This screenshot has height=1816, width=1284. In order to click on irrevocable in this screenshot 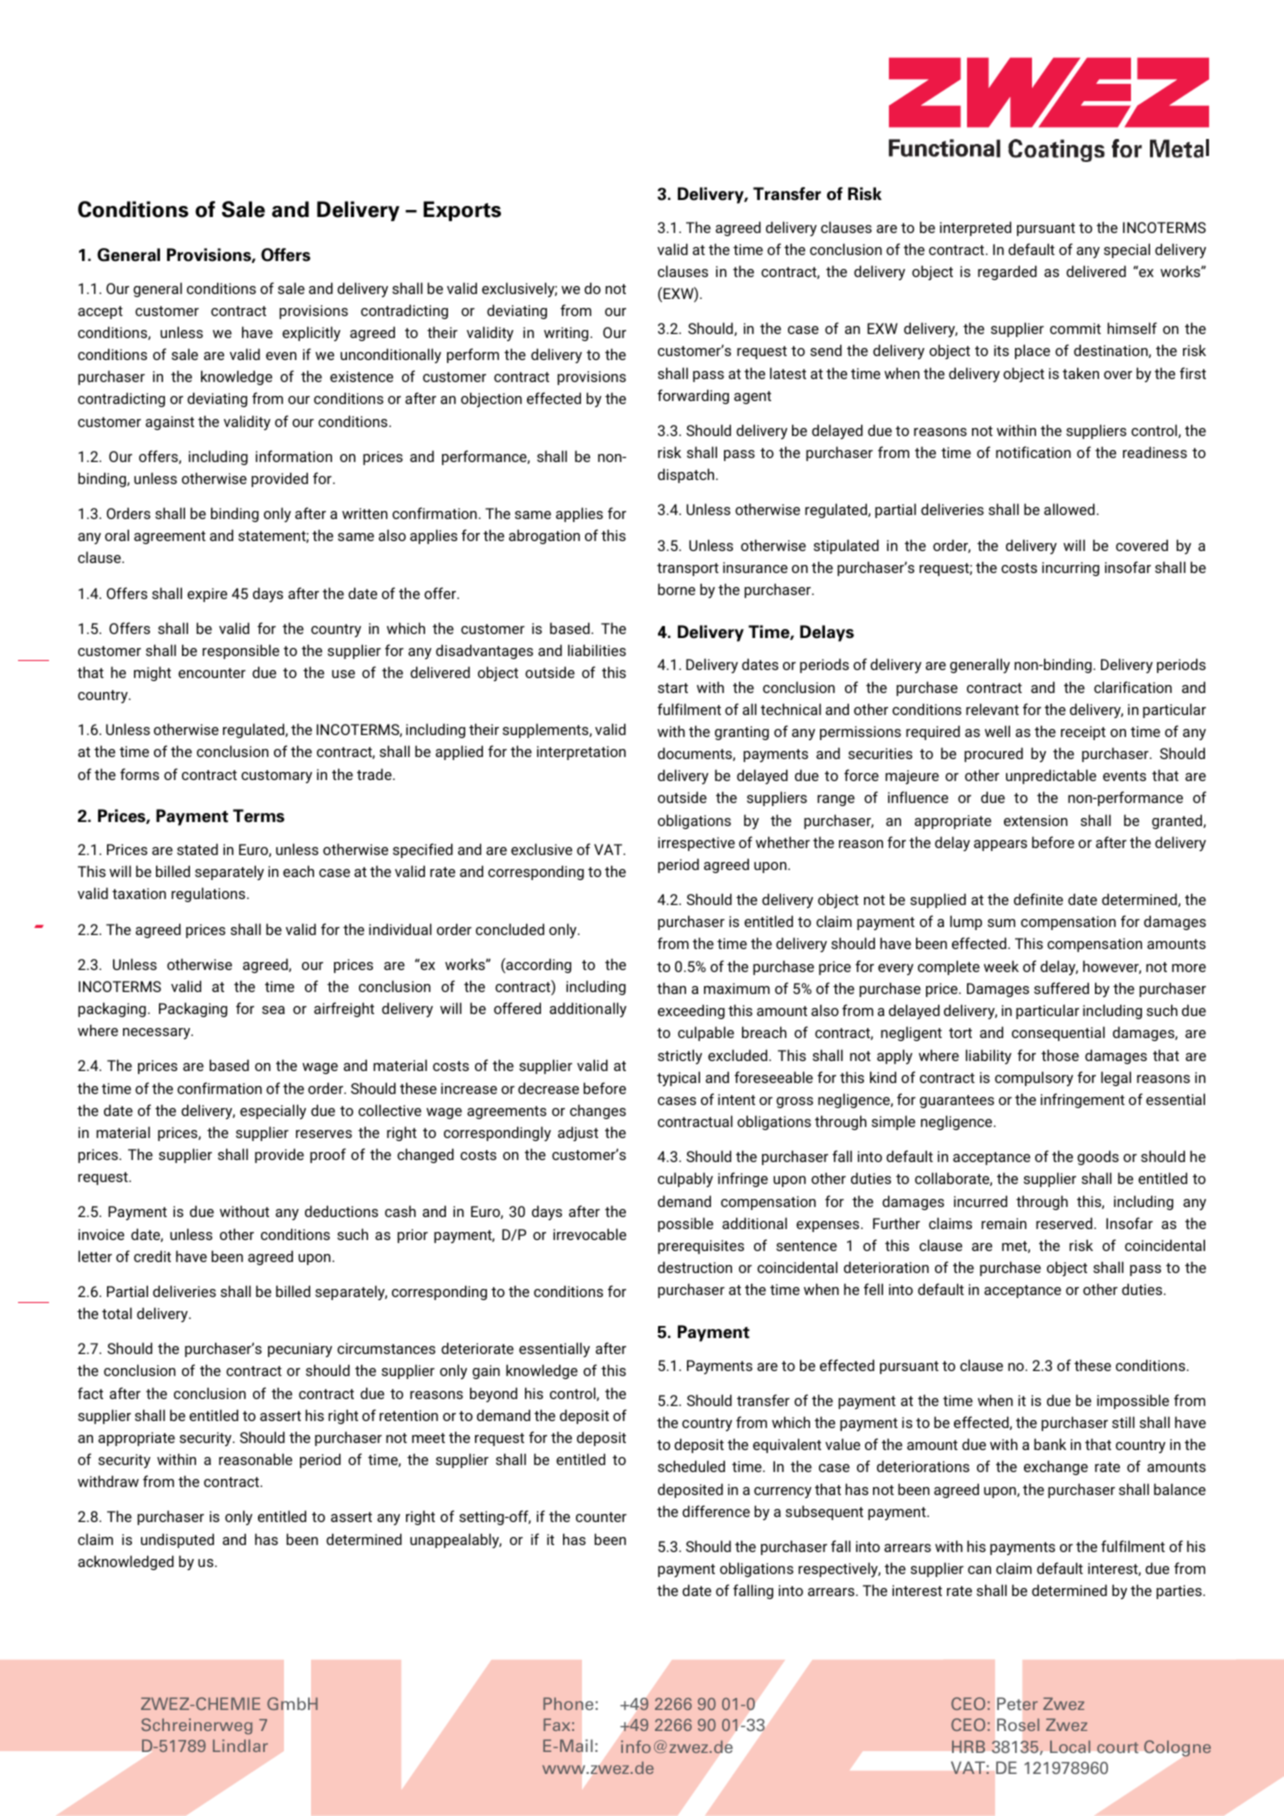, I will do `click(589, 1234)`.
